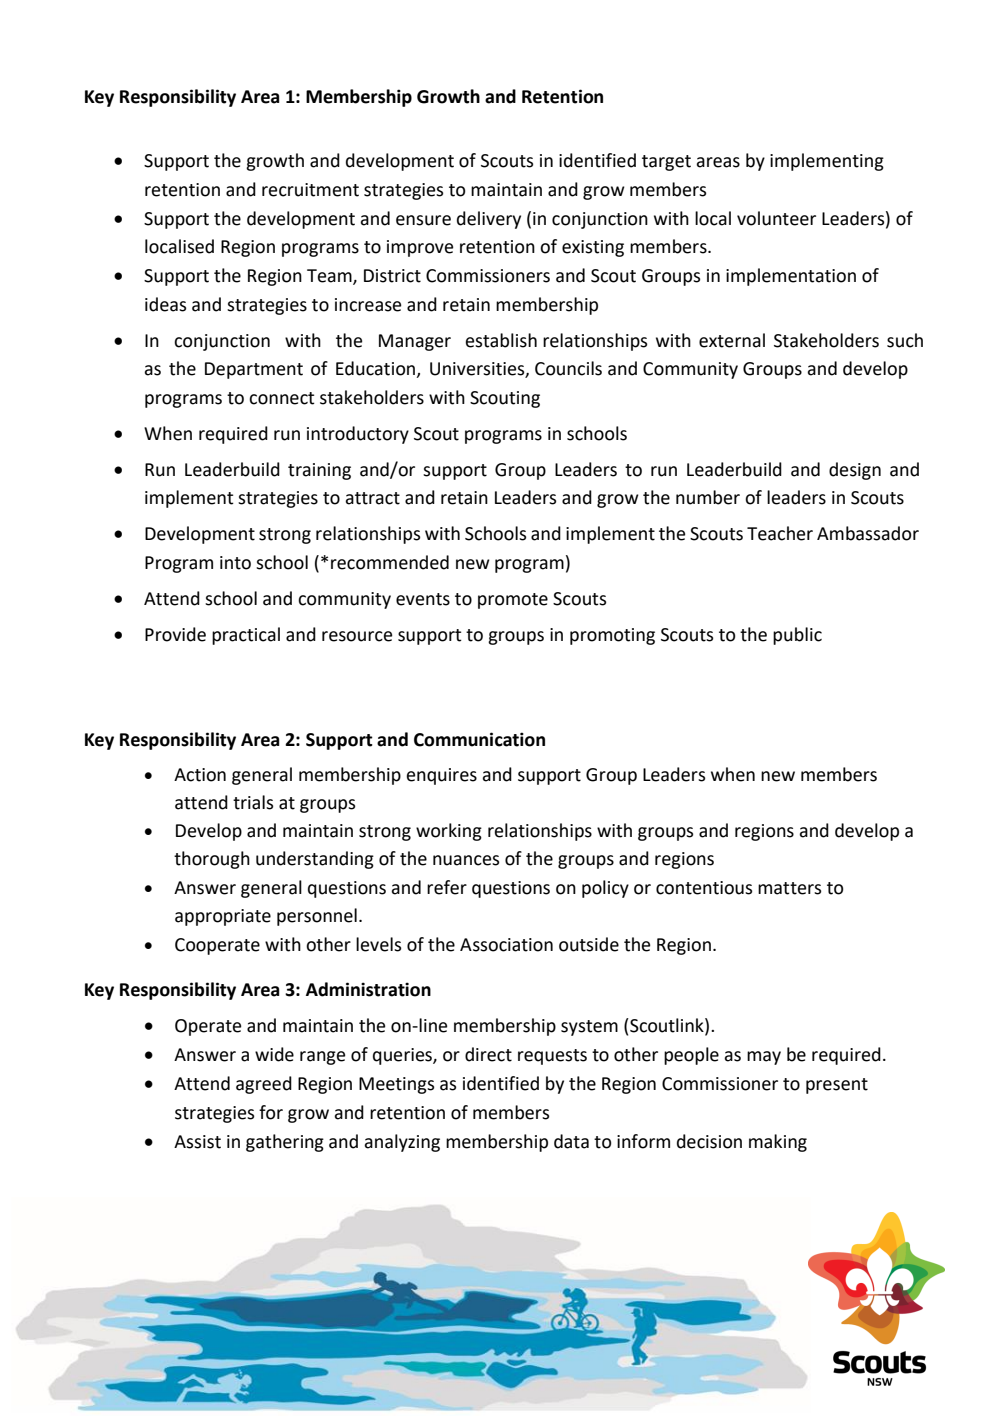 The width and height of the screenshot is (1001, 1416). What do you see at coordinates (264, 1085) in the screenshot?
I see `agreed` at bounding box center [264, 1085].
